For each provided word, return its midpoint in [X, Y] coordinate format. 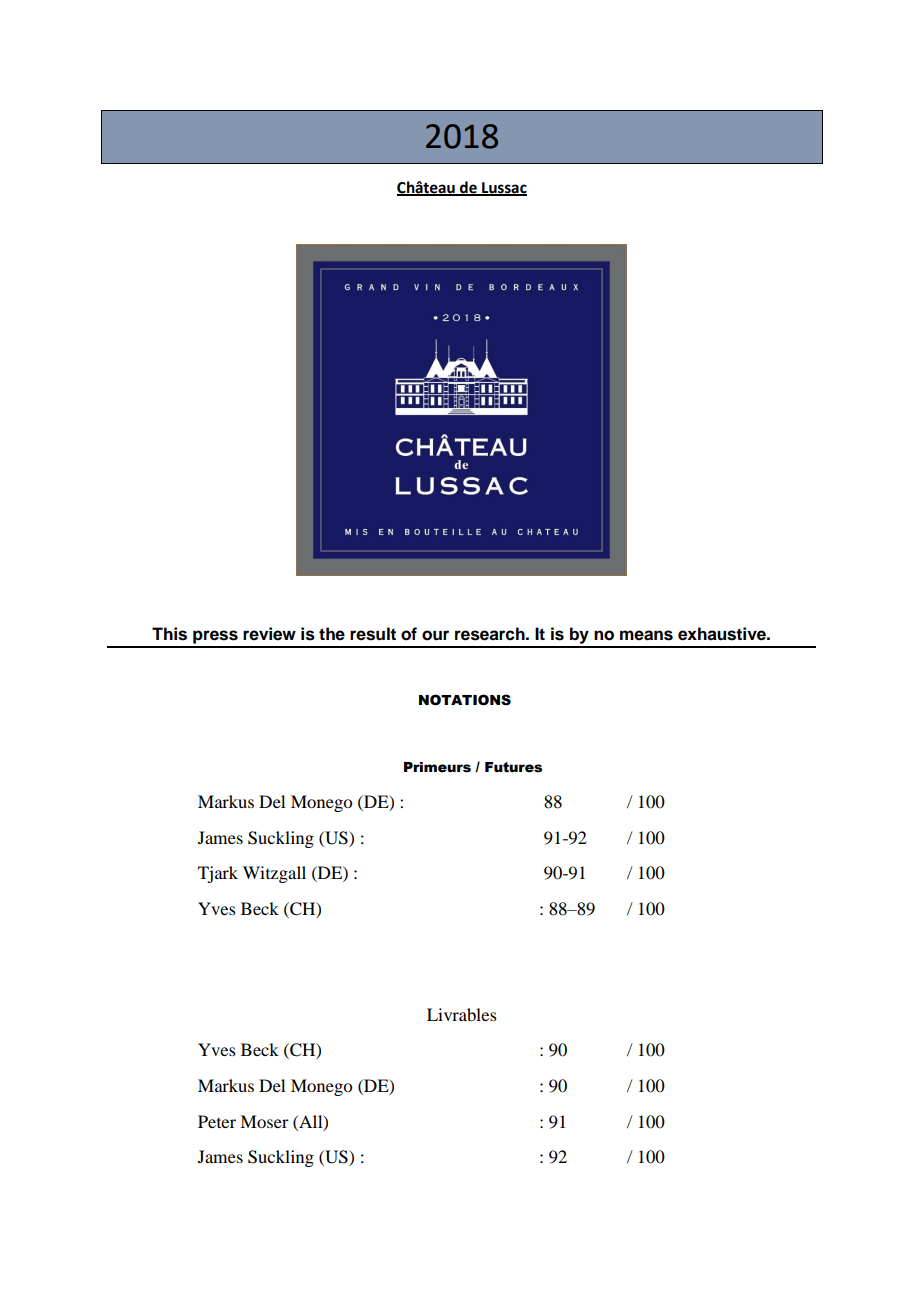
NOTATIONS [465, 700]
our [435, 635]
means [646, 635]
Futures [513, 767]
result [373, 634]
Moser [264, 1121]
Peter [217, 1121]
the [332, 634]
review [269, 634]
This [169, 634]
